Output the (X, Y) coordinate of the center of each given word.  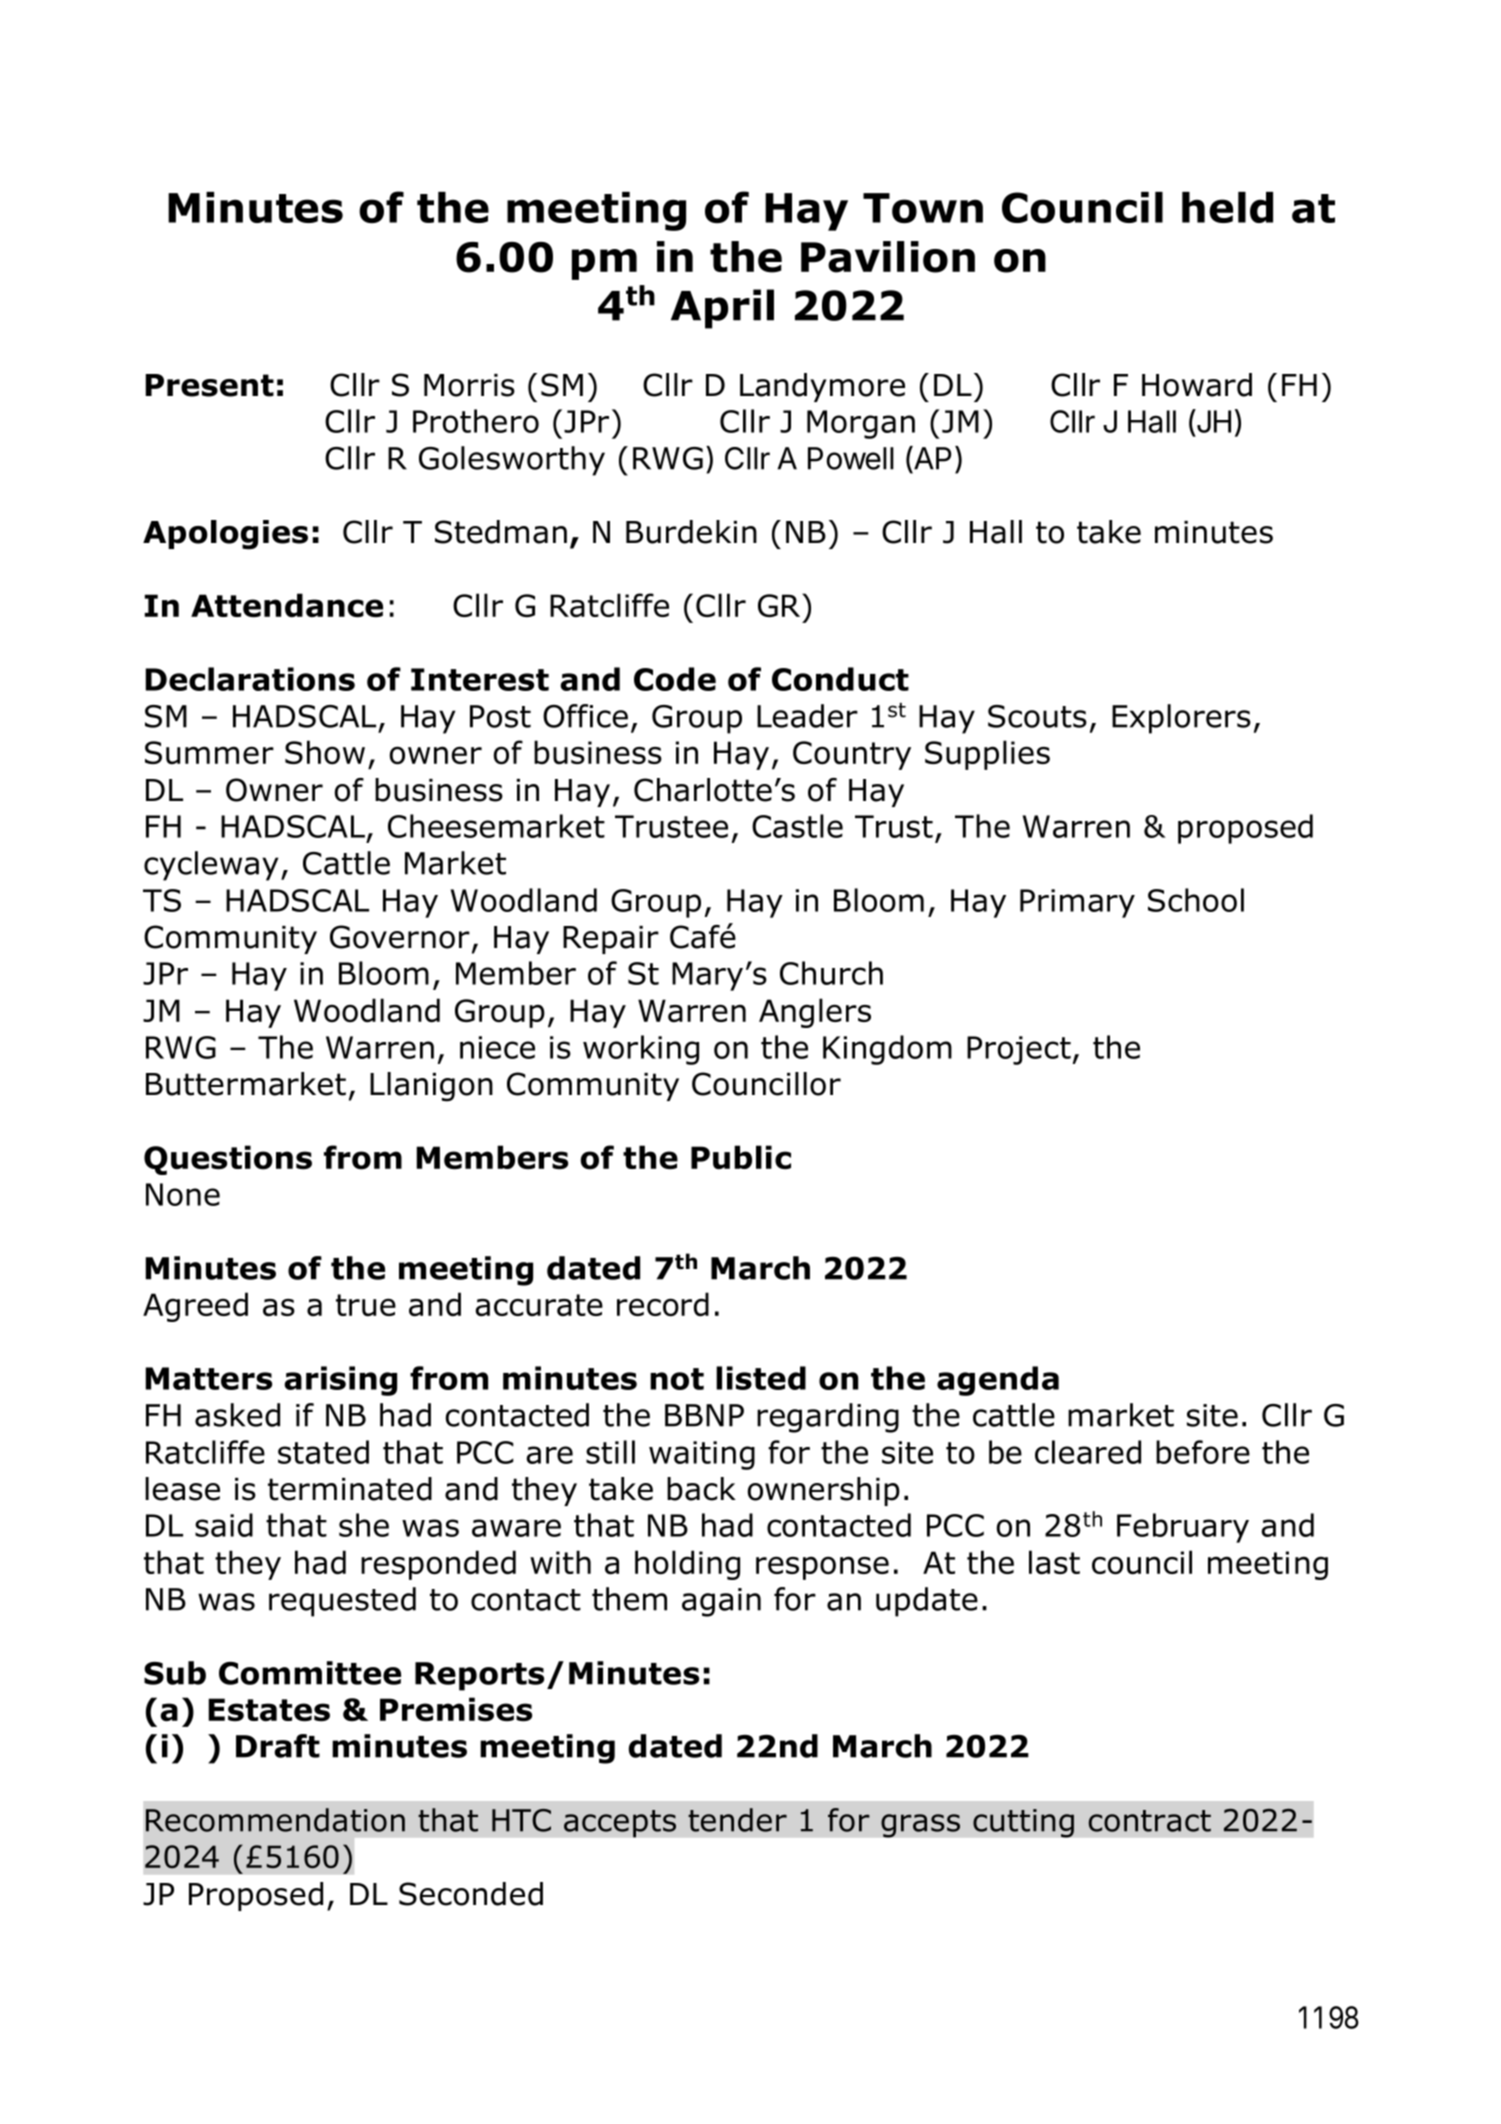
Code (675, 679)
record (663, 1304)
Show (325, 752)
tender (737, 1820)
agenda (998, 1381)
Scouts (1037, 716)
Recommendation (275, 1820)
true (366, 1305)
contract (1150, 1821)
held (1227, 207)
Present (209, 385)
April (722, 309)
